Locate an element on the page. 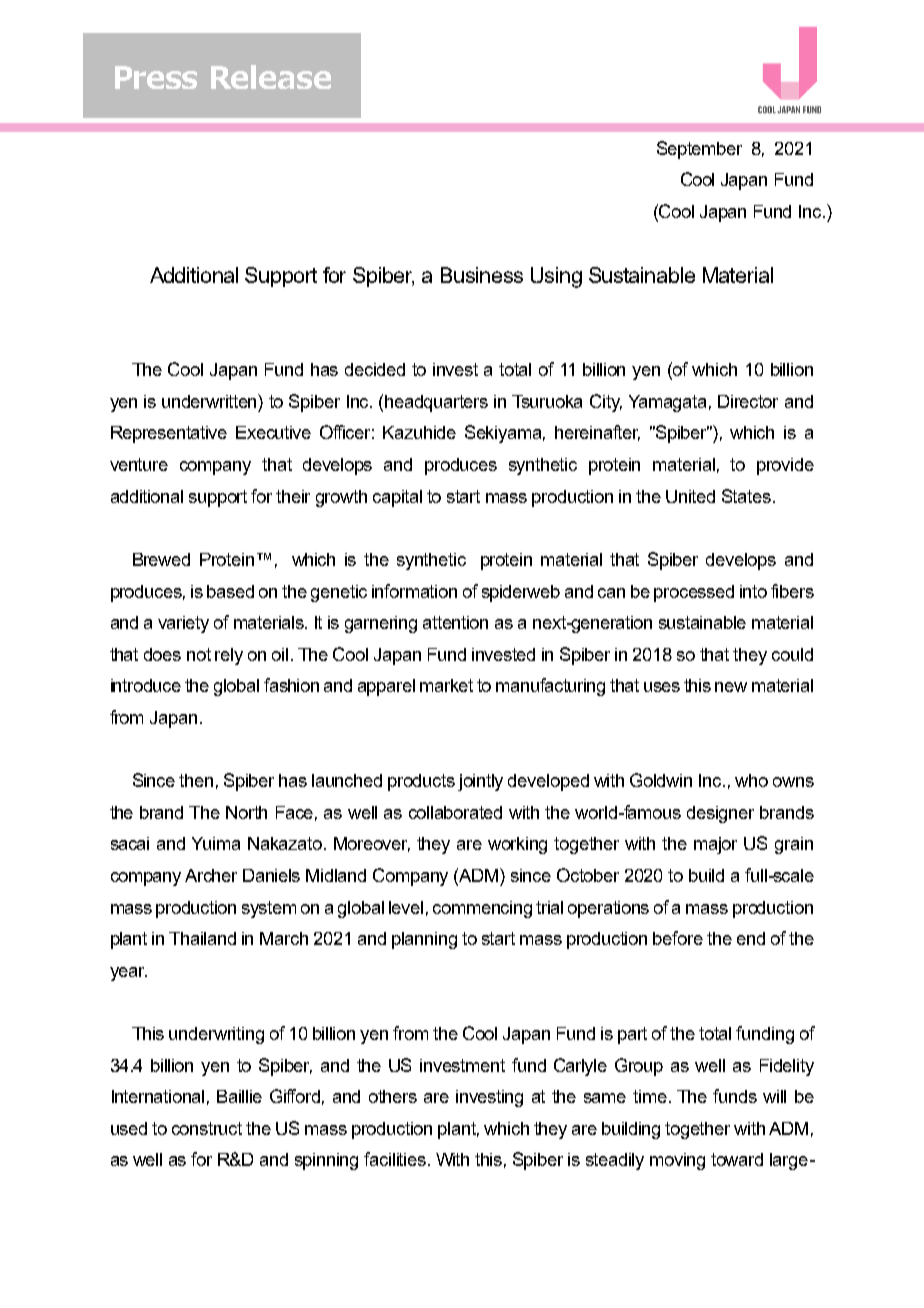 This document has height=1308, width=924. not is located at coordinates (199, 654).
